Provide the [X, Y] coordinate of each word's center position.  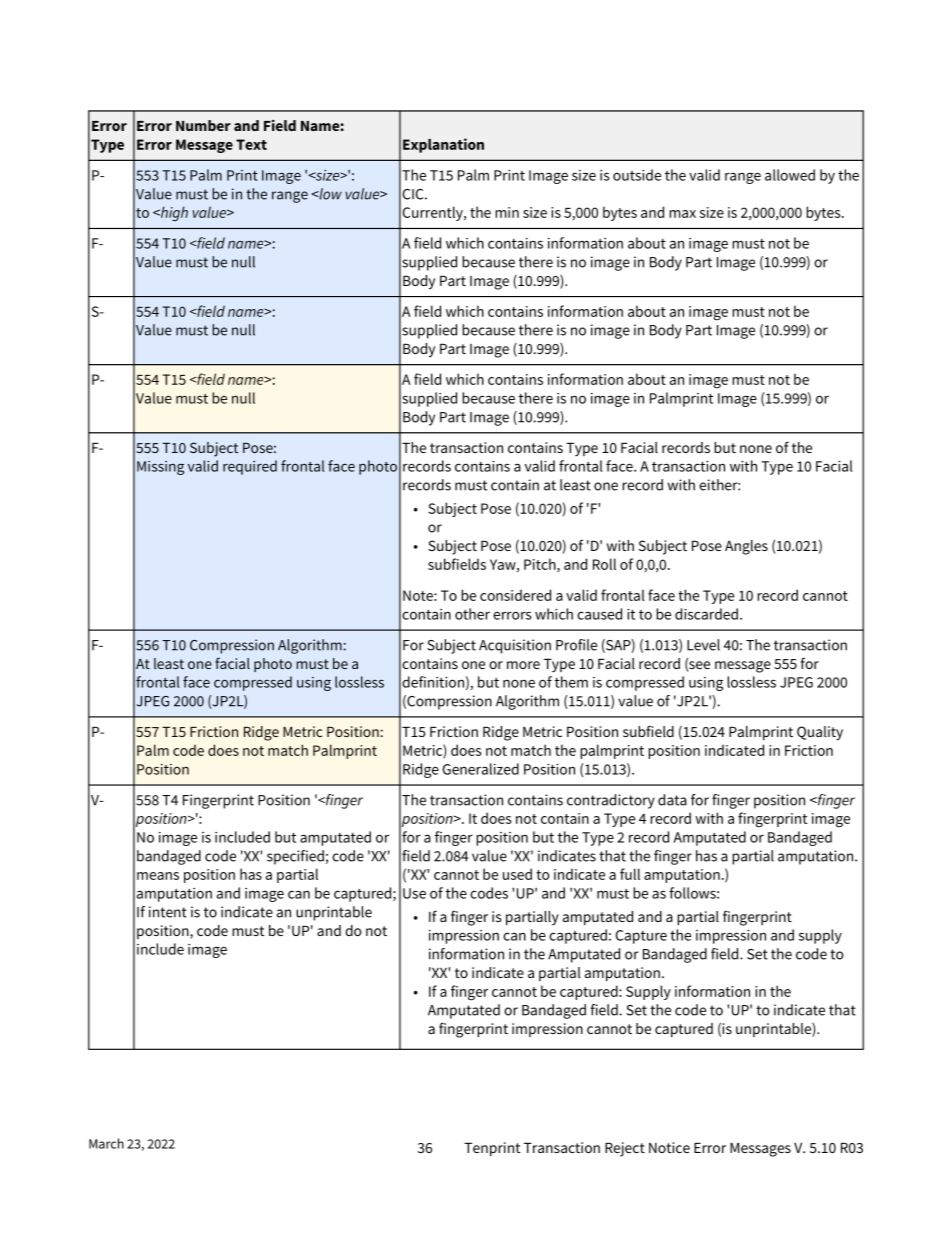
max [682, 214]
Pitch [541, 565]
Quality [820, 733]
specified [295, 857]
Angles [746, 547]
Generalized [481, 769]
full [630, 874]
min [507, 212]
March [106, 1143]
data [672, 800]
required [250, 467]
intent [168, 912]
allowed [790, 175]
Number [203, 125]
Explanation [443, 145]
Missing [160, 468]
